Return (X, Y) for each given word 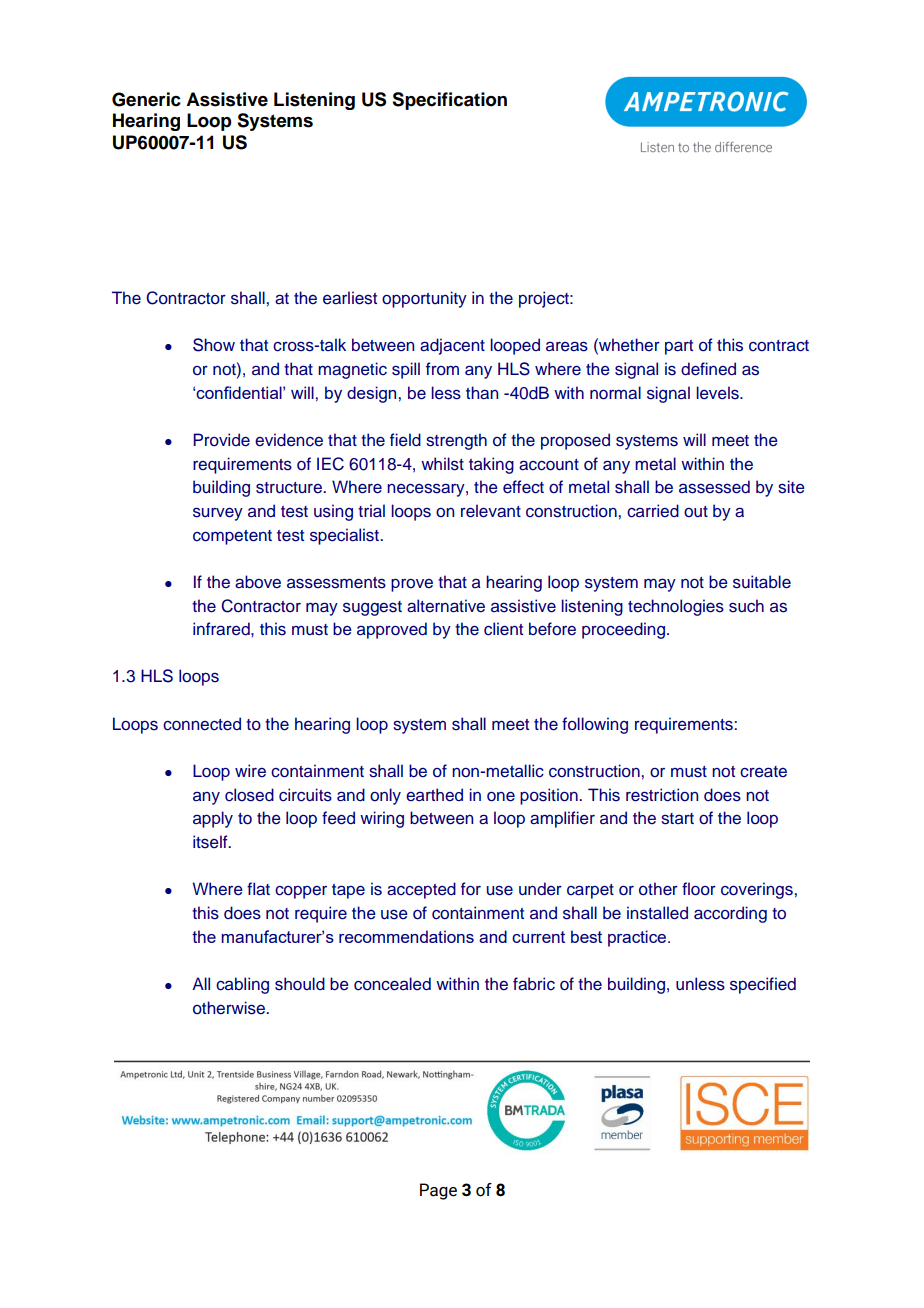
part (679, 347)
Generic (146, 99)
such (746, 606)
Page (438, 1191)
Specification (449, 101)
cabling (242, 985)
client (503, 629)
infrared (222, 629)
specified (763, 985)
